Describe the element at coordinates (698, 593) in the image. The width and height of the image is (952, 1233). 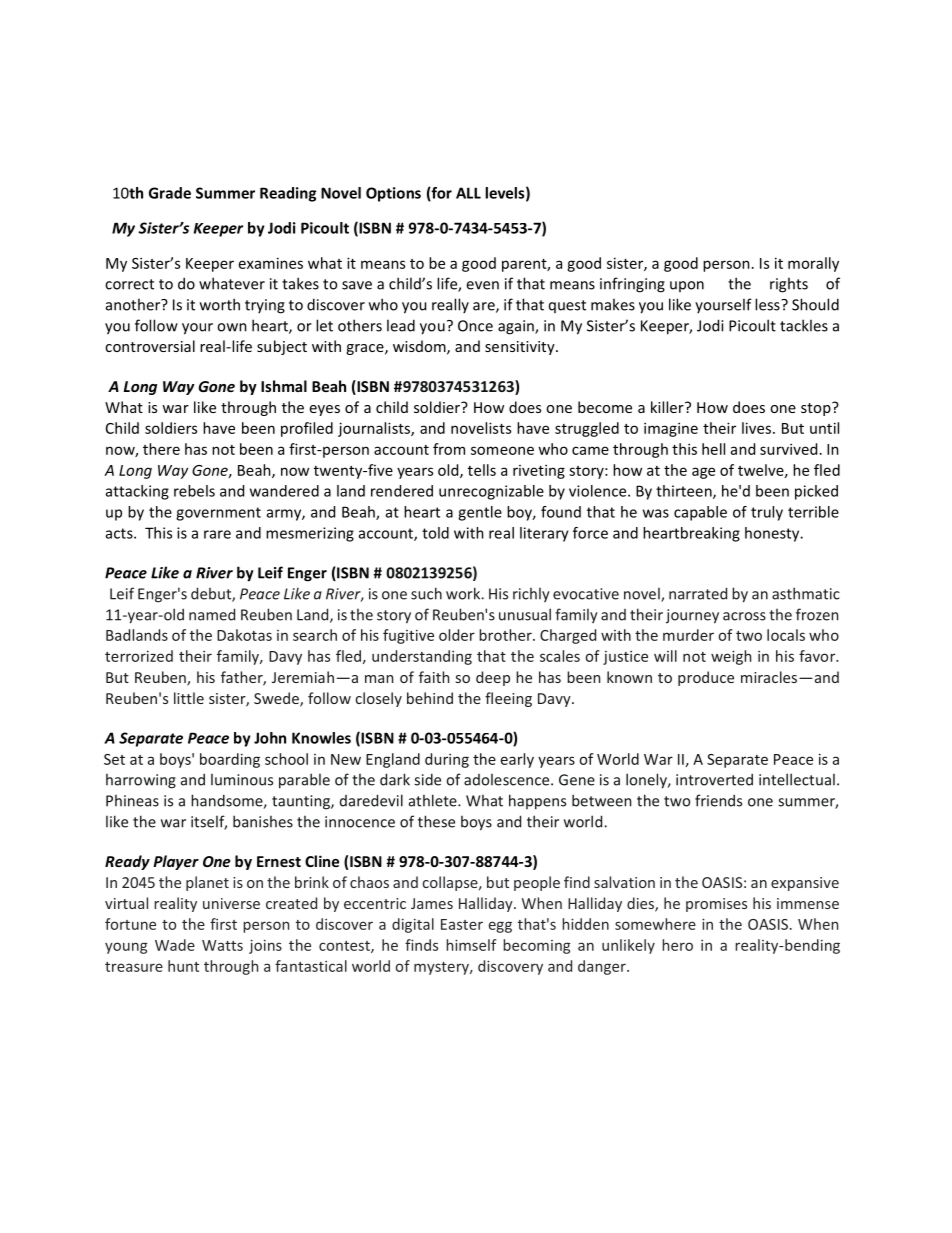
I see `narrated` at that location.
